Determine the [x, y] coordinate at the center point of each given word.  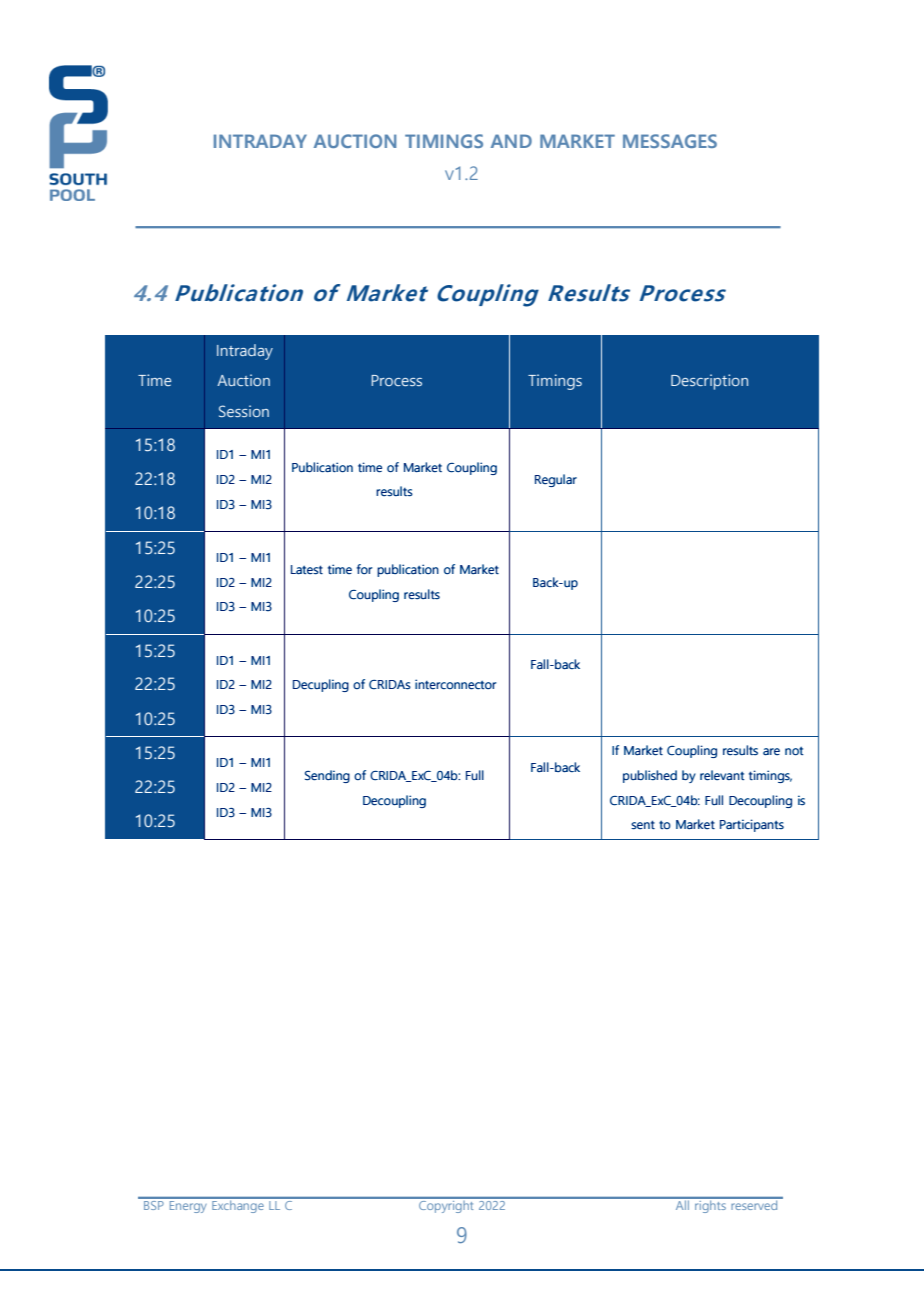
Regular [556, 480]
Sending [327, 776]
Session [244, 411]
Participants [752, 825]
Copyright [446, 1205]
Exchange [238, 1205]
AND [511, 141]
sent [643, 825]
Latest [307, 570]
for [364, 569]
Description [709, 382]
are [771, 752]
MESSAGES [670, 141]
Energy [188, 1205]
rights [710, 1205]
